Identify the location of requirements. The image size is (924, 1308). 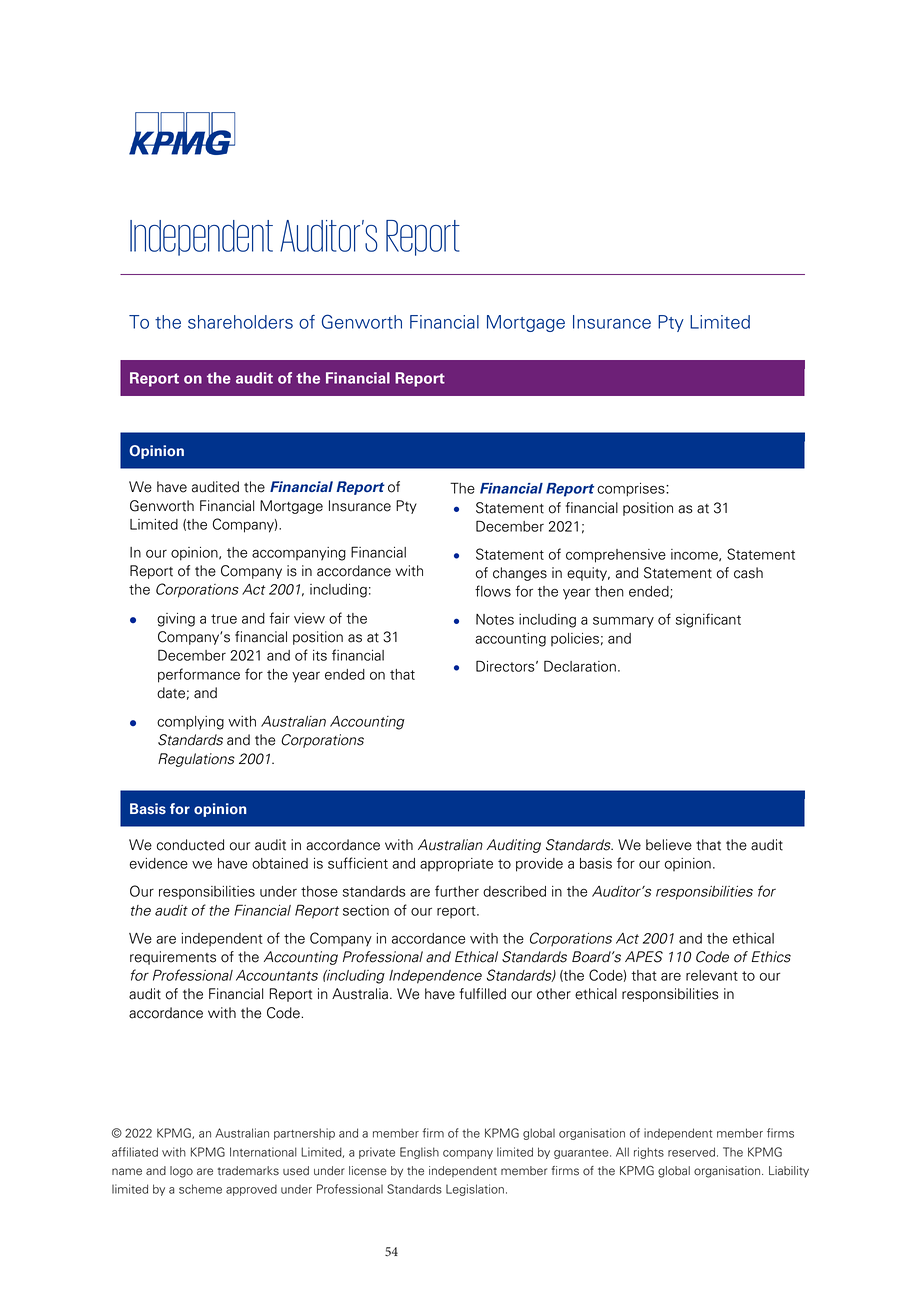
(173, 958).
